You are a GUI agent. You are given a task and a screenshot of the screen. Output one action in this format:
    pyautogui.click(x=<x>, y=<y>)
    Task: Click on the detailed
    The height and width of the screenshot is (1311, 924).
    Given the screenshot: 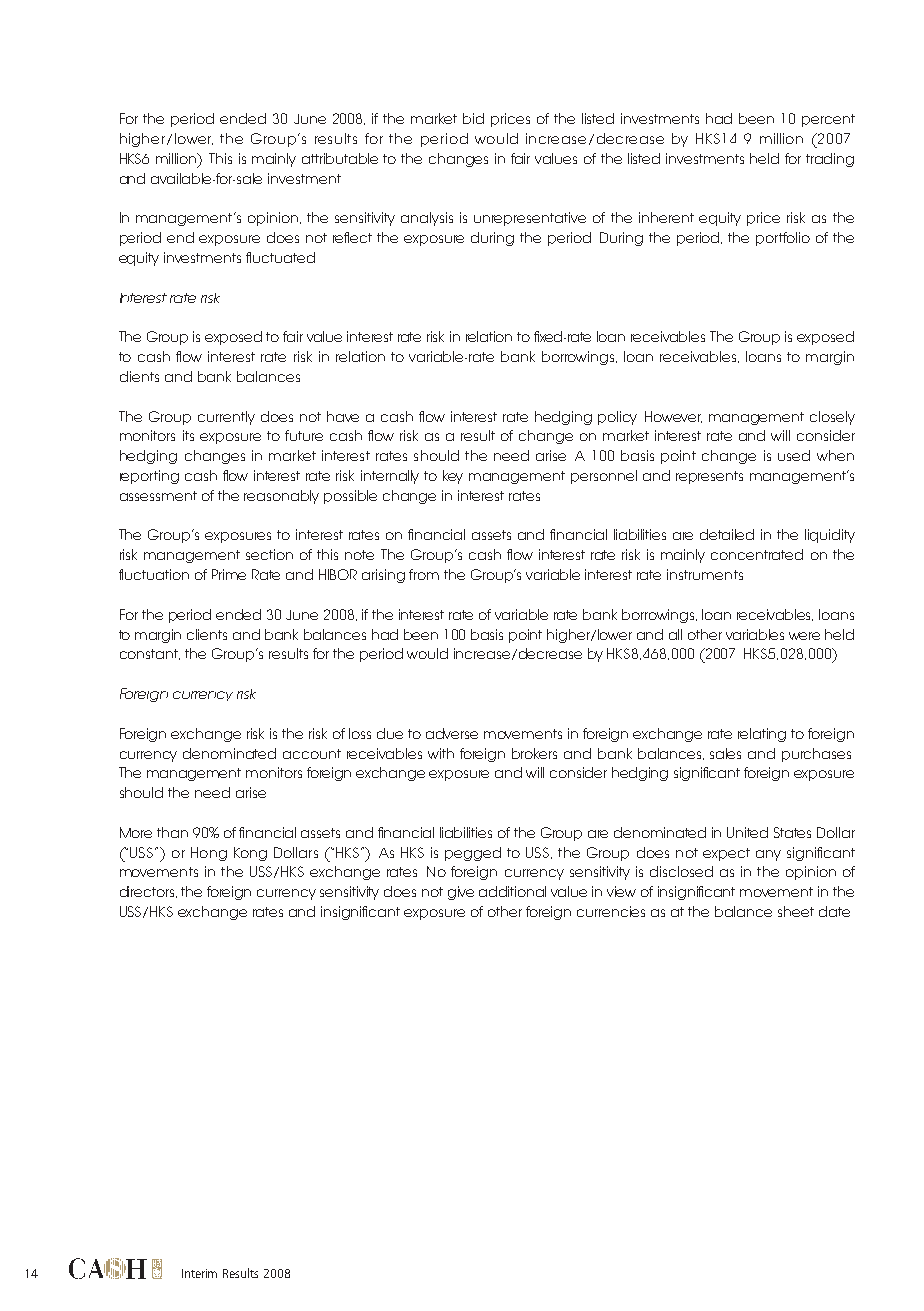 What is the action you would take?
    pyautogui.click(x=727, y=534)
